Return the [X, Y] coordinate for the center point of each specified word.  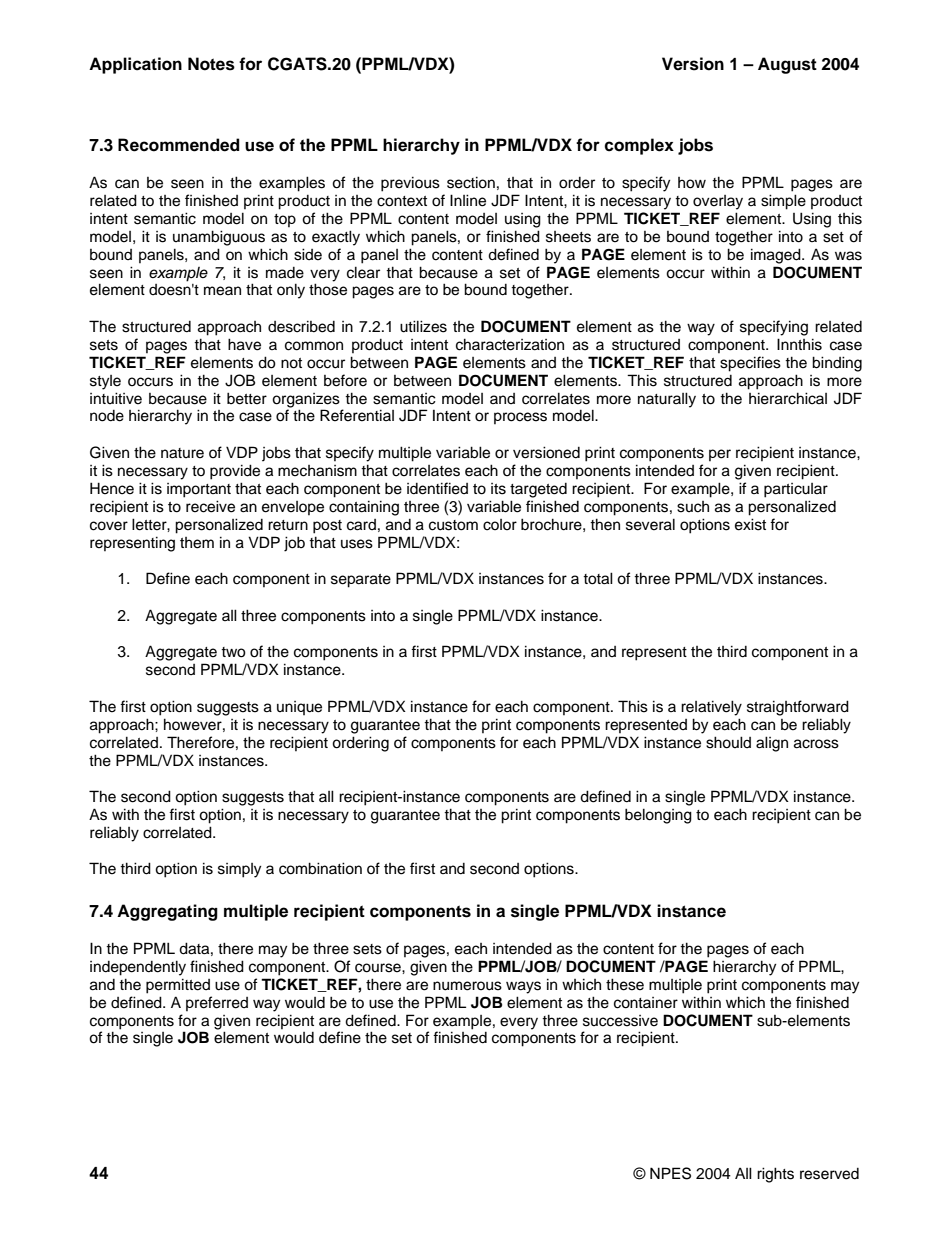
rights [775, 1175]
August [787, 65]
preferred [217, 1003]
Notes [211, 64]
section [471, 182]
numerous [467, 986]
